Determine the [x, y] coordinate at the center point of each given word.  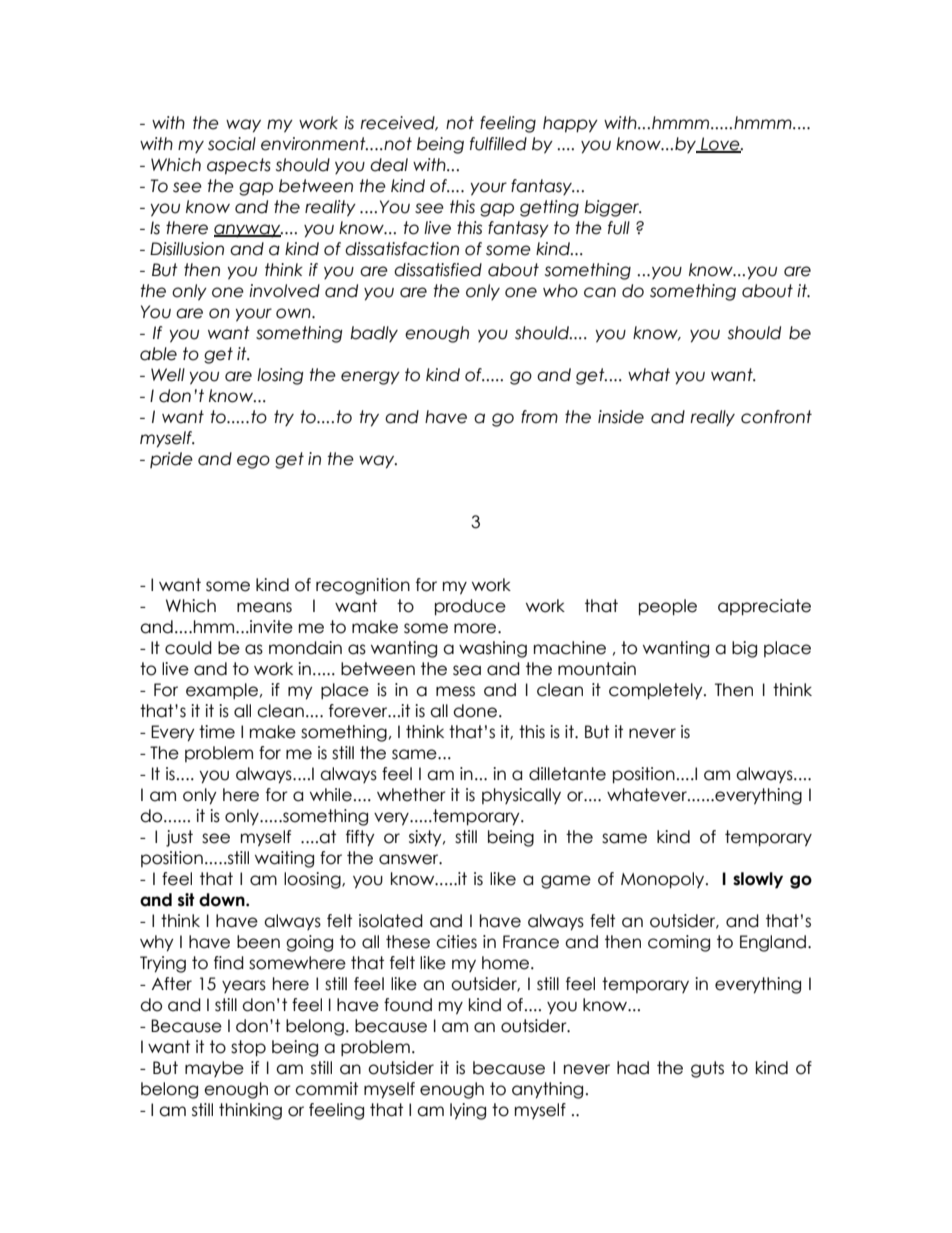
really [713, 418]
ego [253, 462]
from [539, 417]
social [232, 144]
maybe [214, 1069]
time [217, 732]
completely [657, 691]
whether [411, 795]
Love [720, 145]
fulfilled [498, 144]
